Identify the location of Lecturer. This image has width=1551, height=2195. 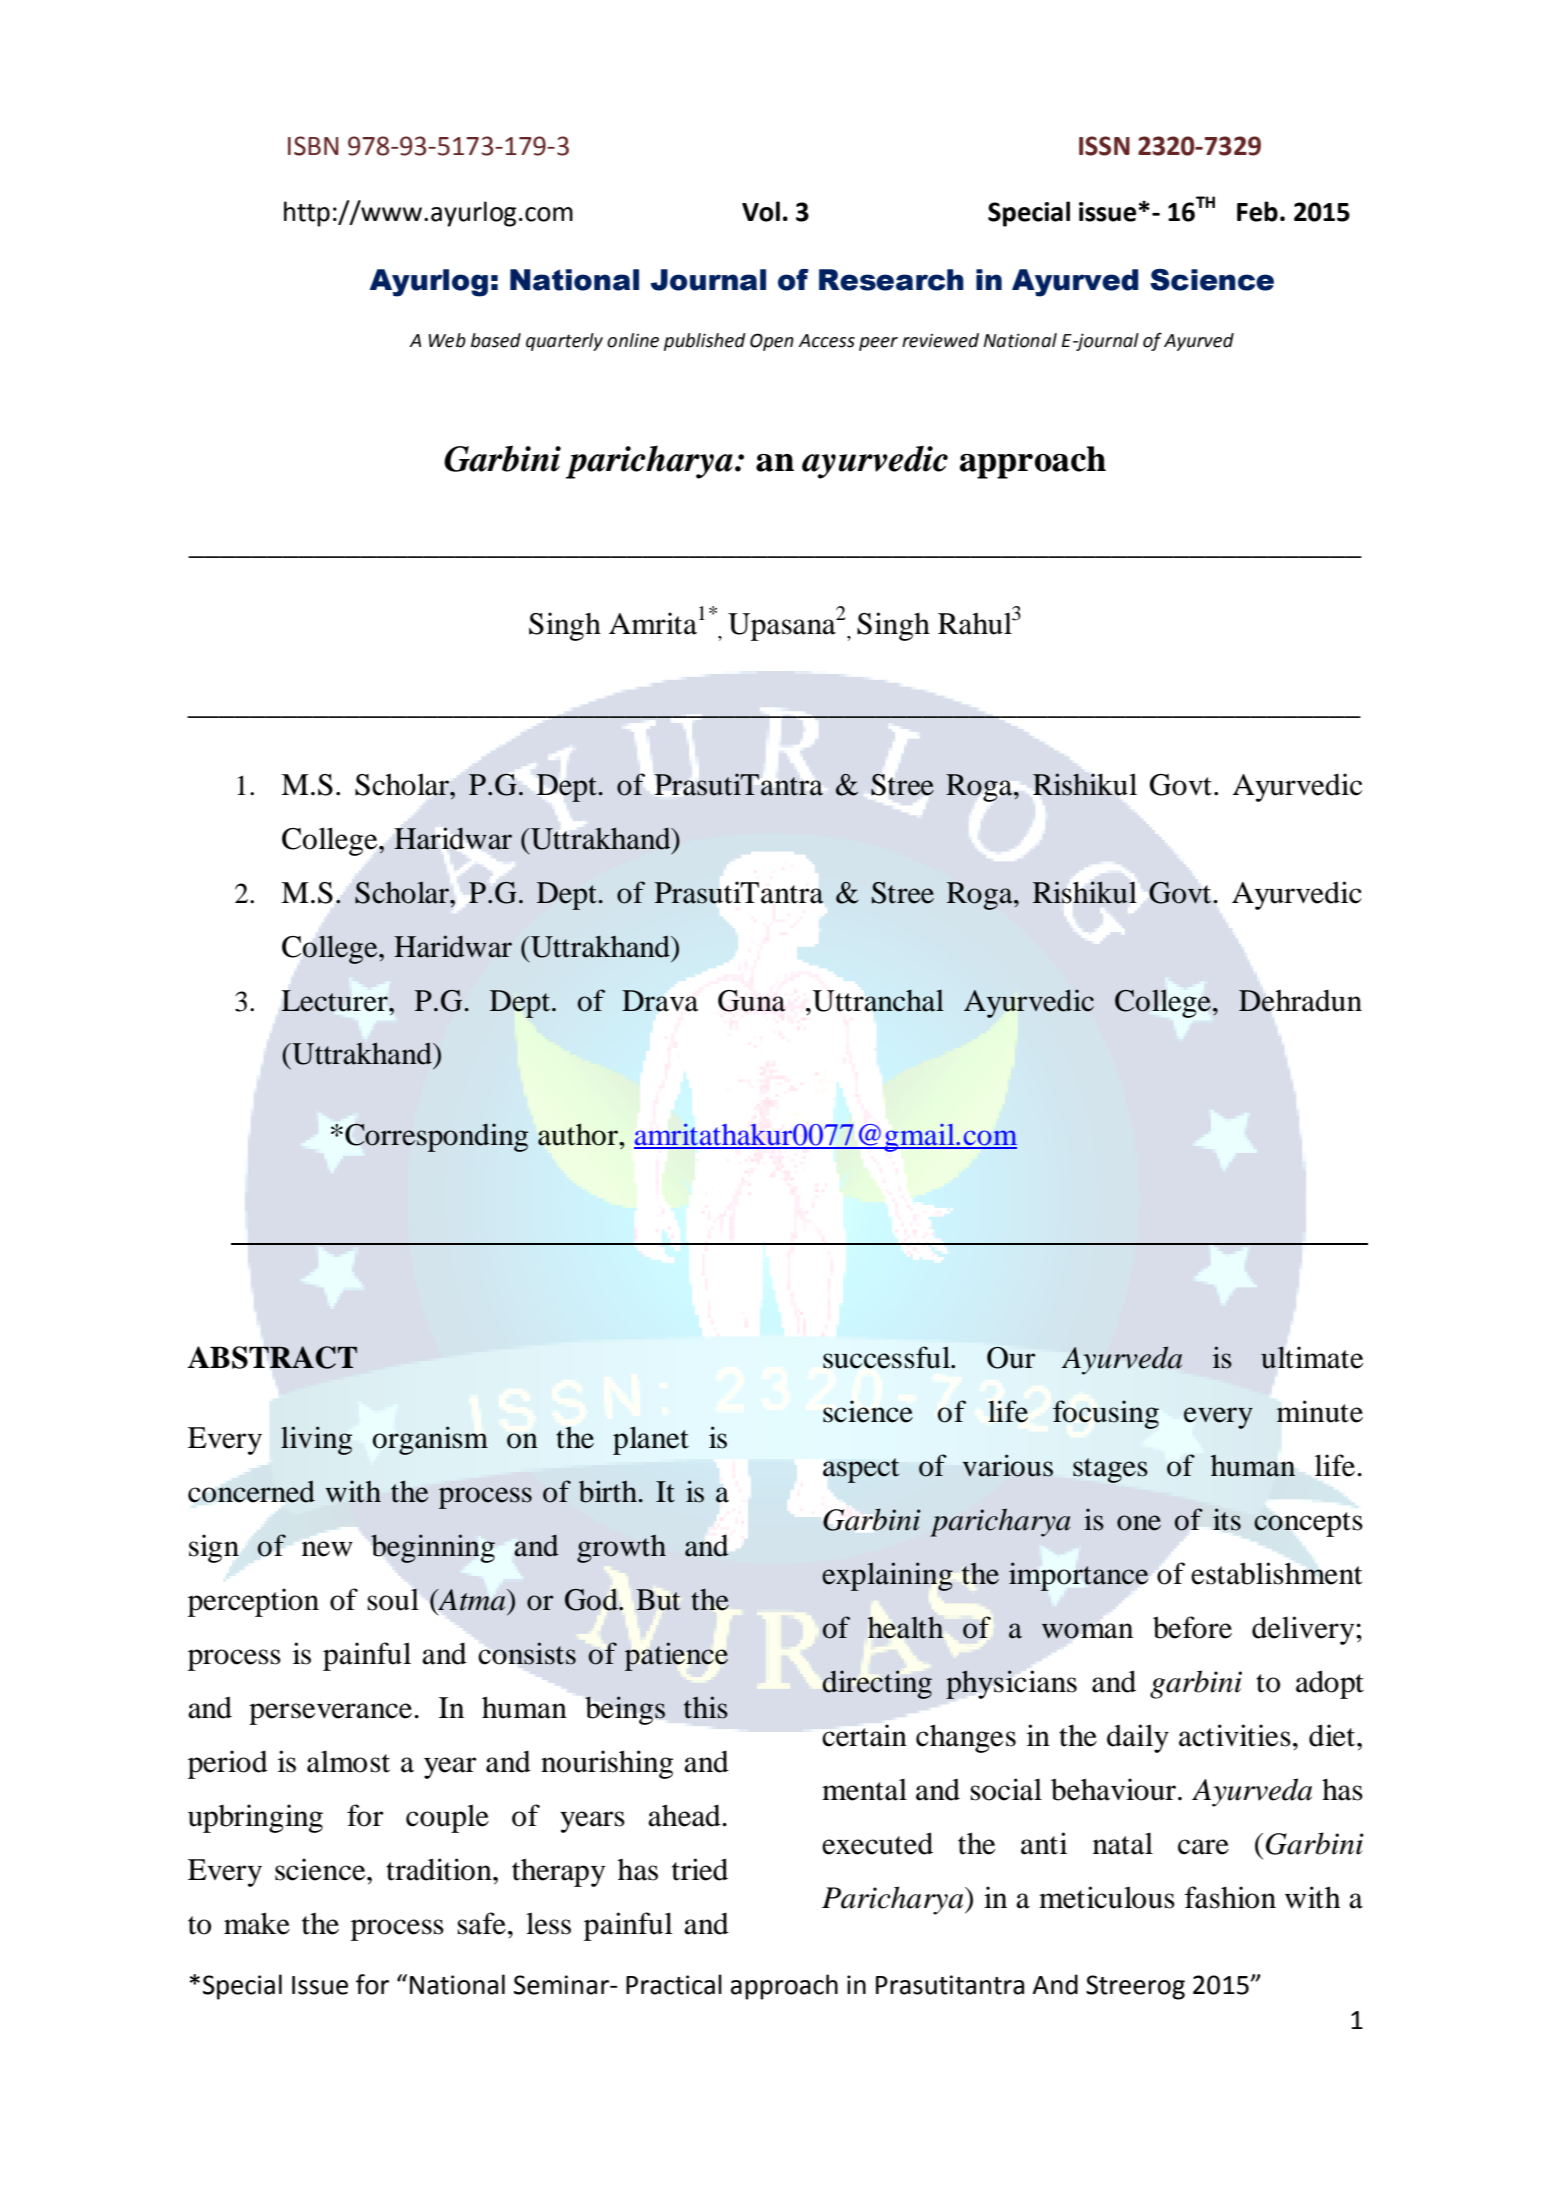
(335, 1001).
